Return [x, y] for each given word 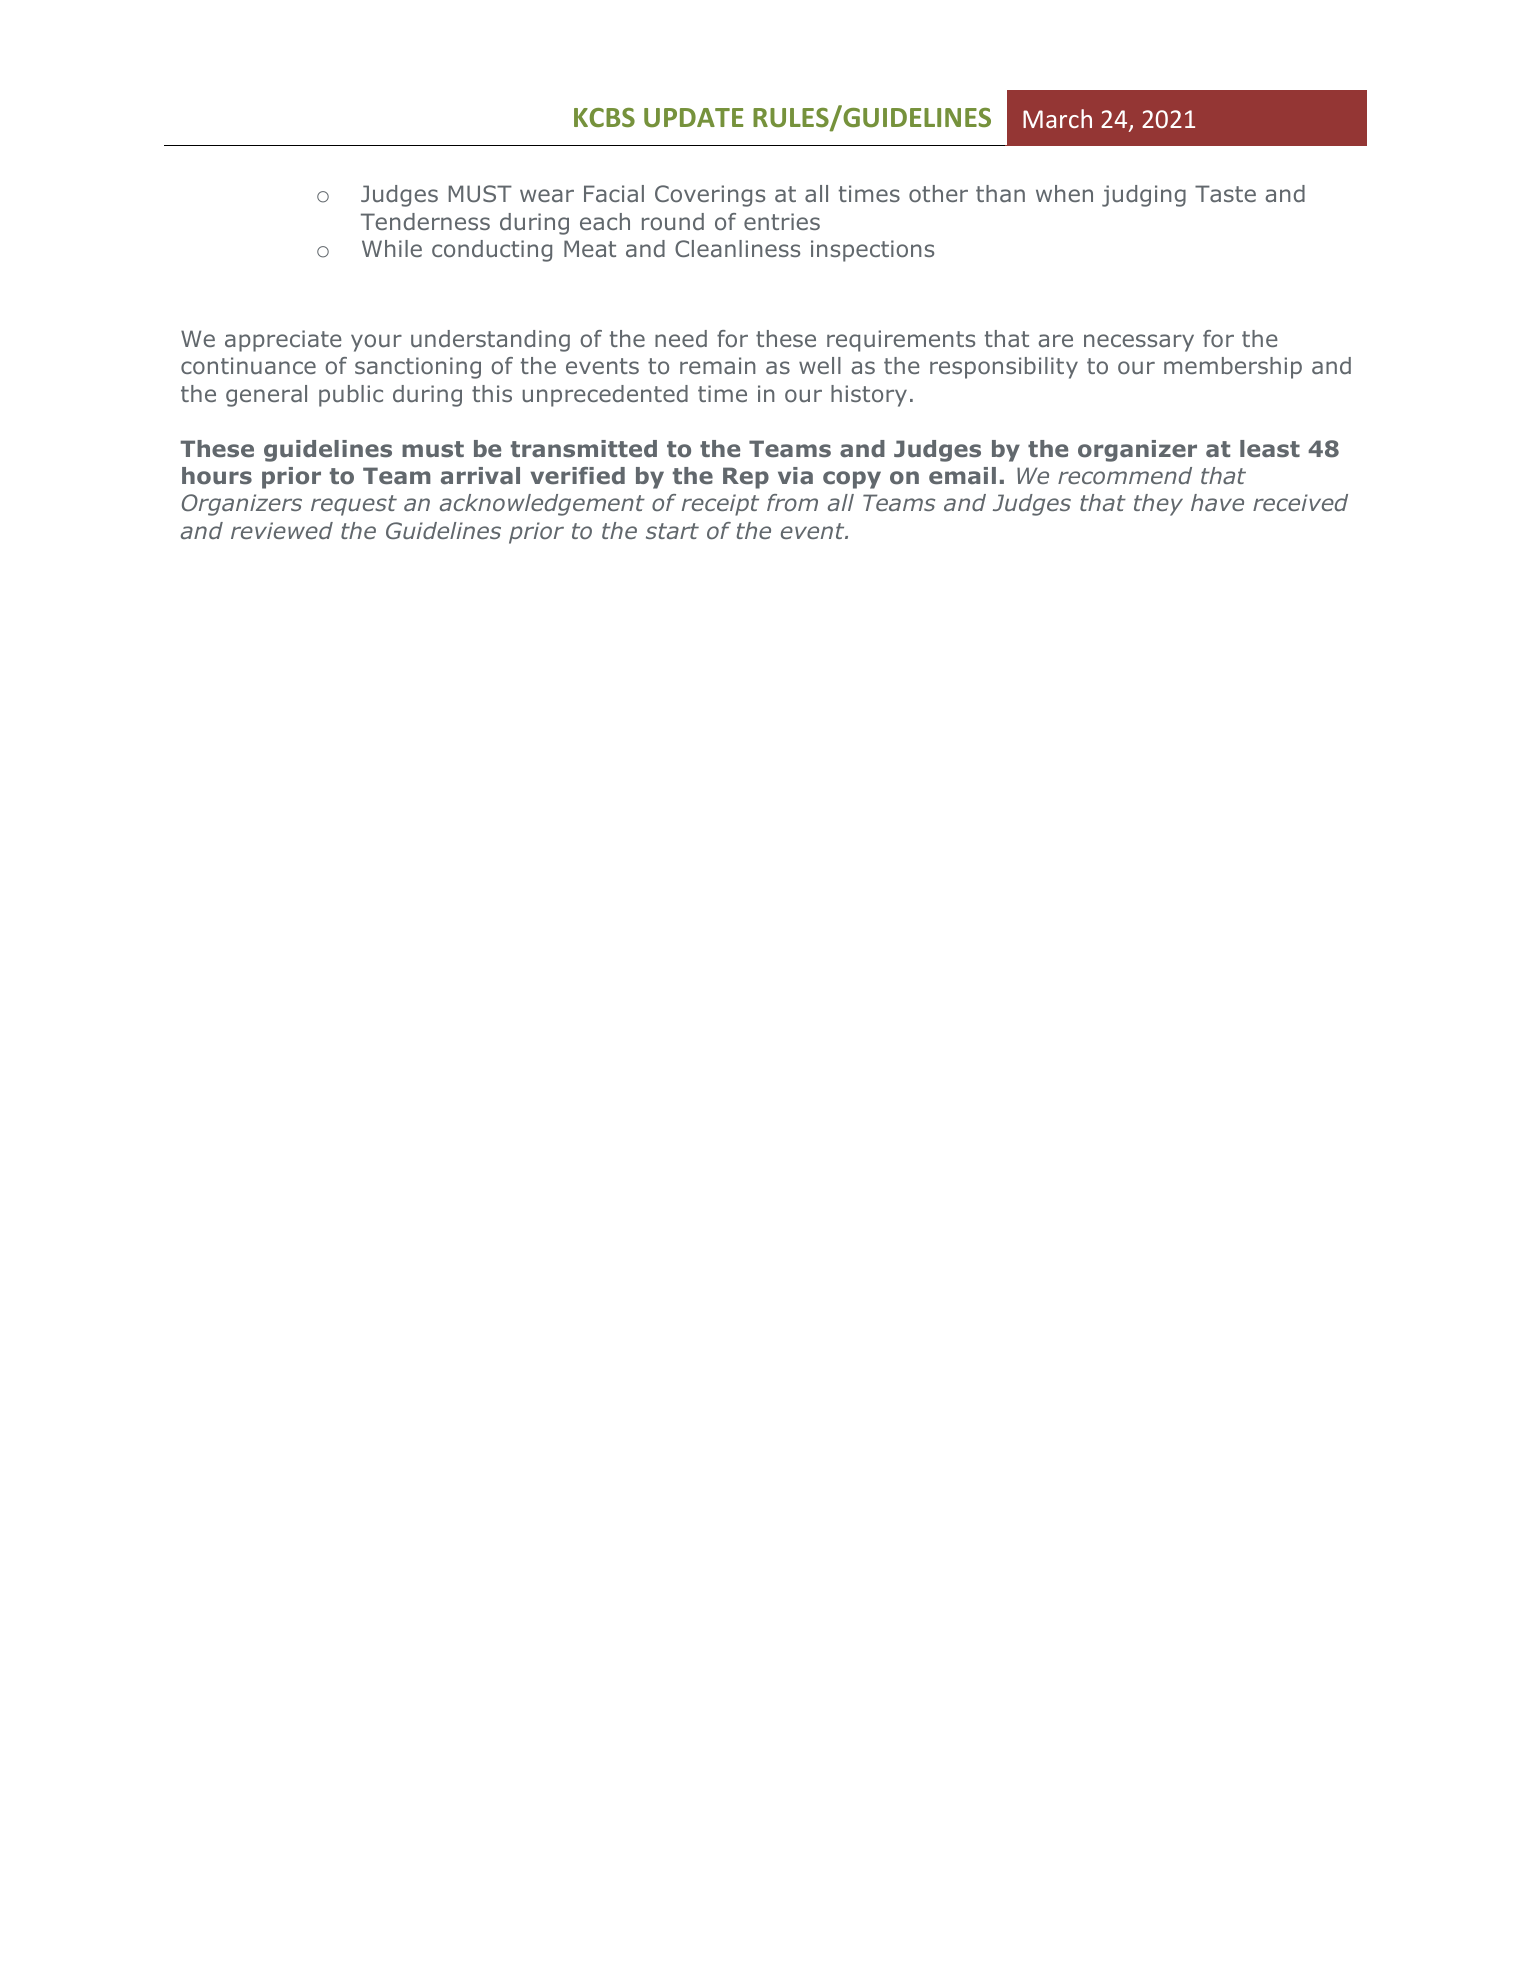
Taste [1225, 193]
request [354, 505]
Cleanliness [737, 248]
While [392, 248]
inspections [872, 251]
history [869, 396]
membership [1233, 368]
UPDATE [693, 117]
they [1158, 505]
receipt [720, 505]
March [1057, 118]
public [351, 396]
